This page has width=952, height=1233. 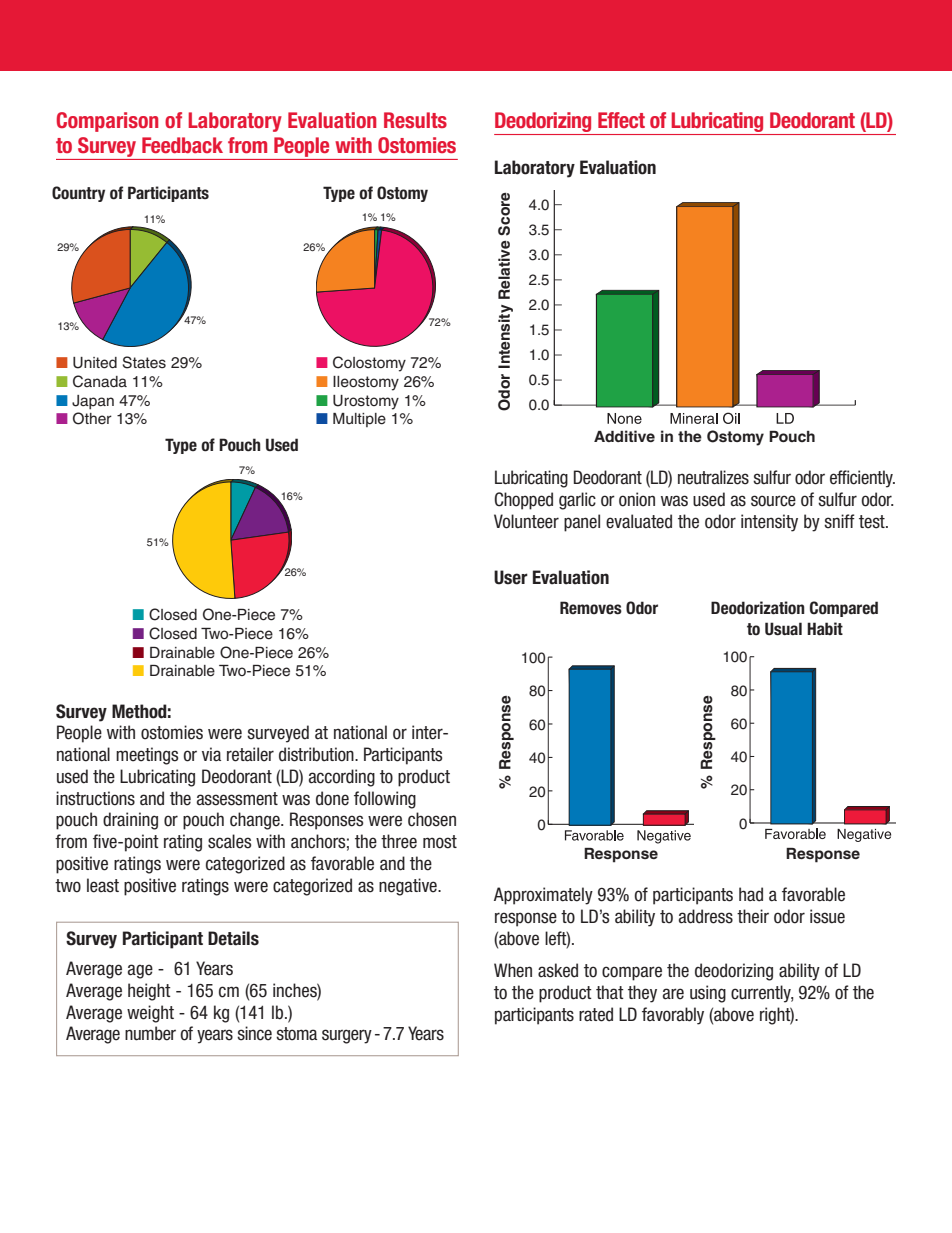 I want to click on Effect, so click(x=621, y=120).
